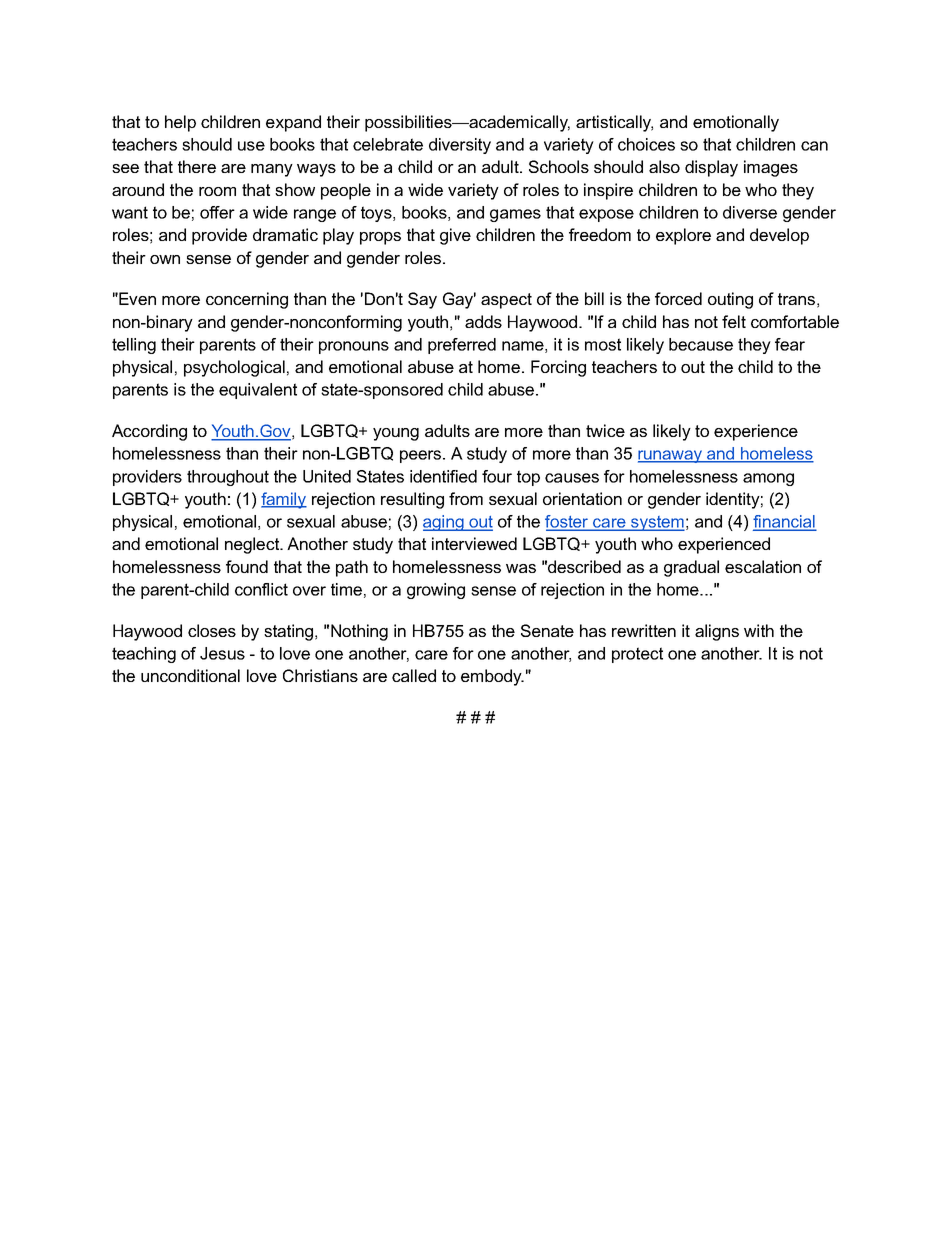 The image size is (952, 1233). What do you see at coordinates (222, 653) in the screenshot?
I see `Jesus` at bounding box center [222, 653].
